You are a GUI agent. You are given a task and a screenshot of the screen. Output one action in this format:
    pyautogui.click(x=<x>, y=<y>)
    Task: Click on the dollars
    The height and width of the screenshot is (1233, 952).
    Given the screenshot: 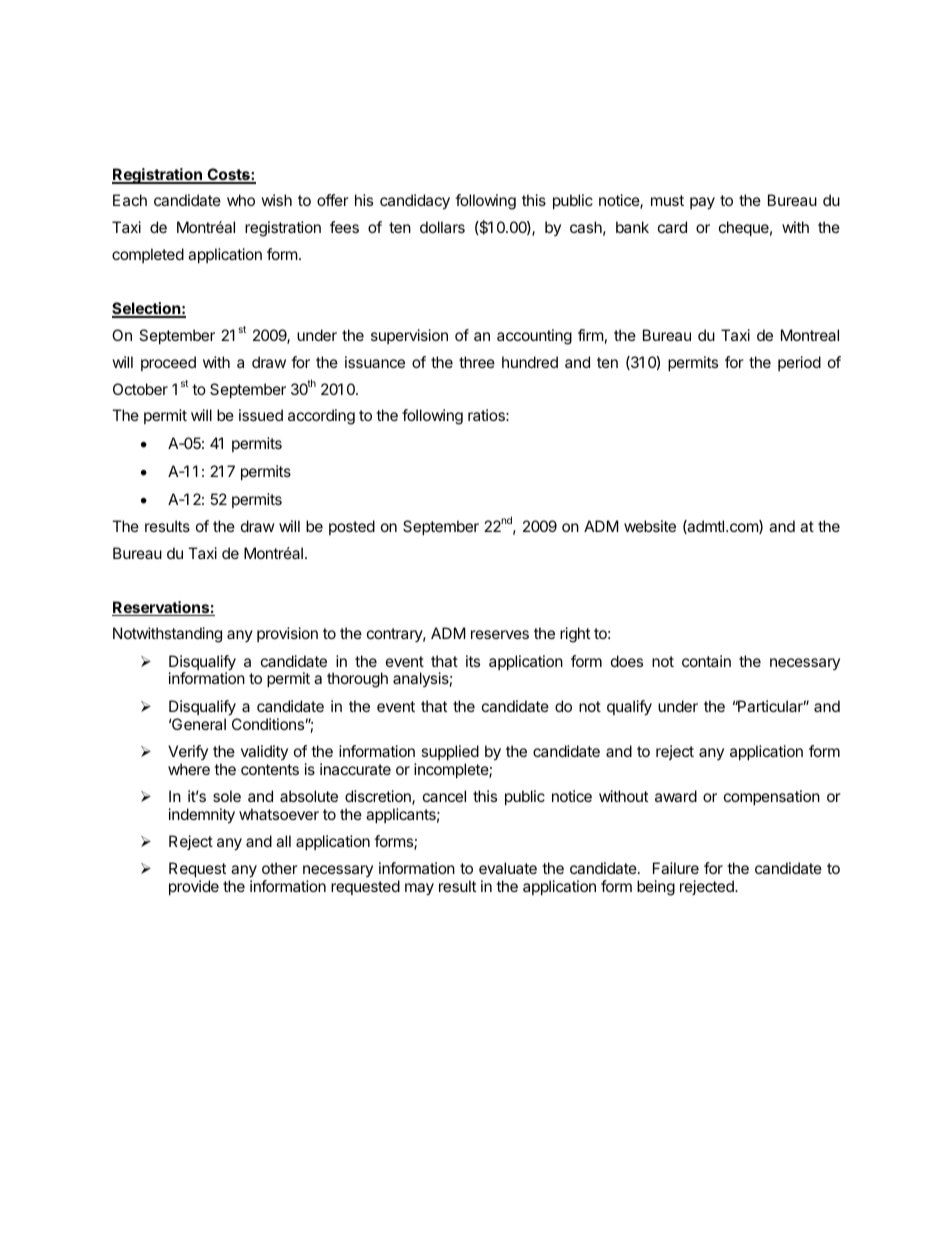 What is the action you would take?
    pyautogui.click(x=442, y=227)
